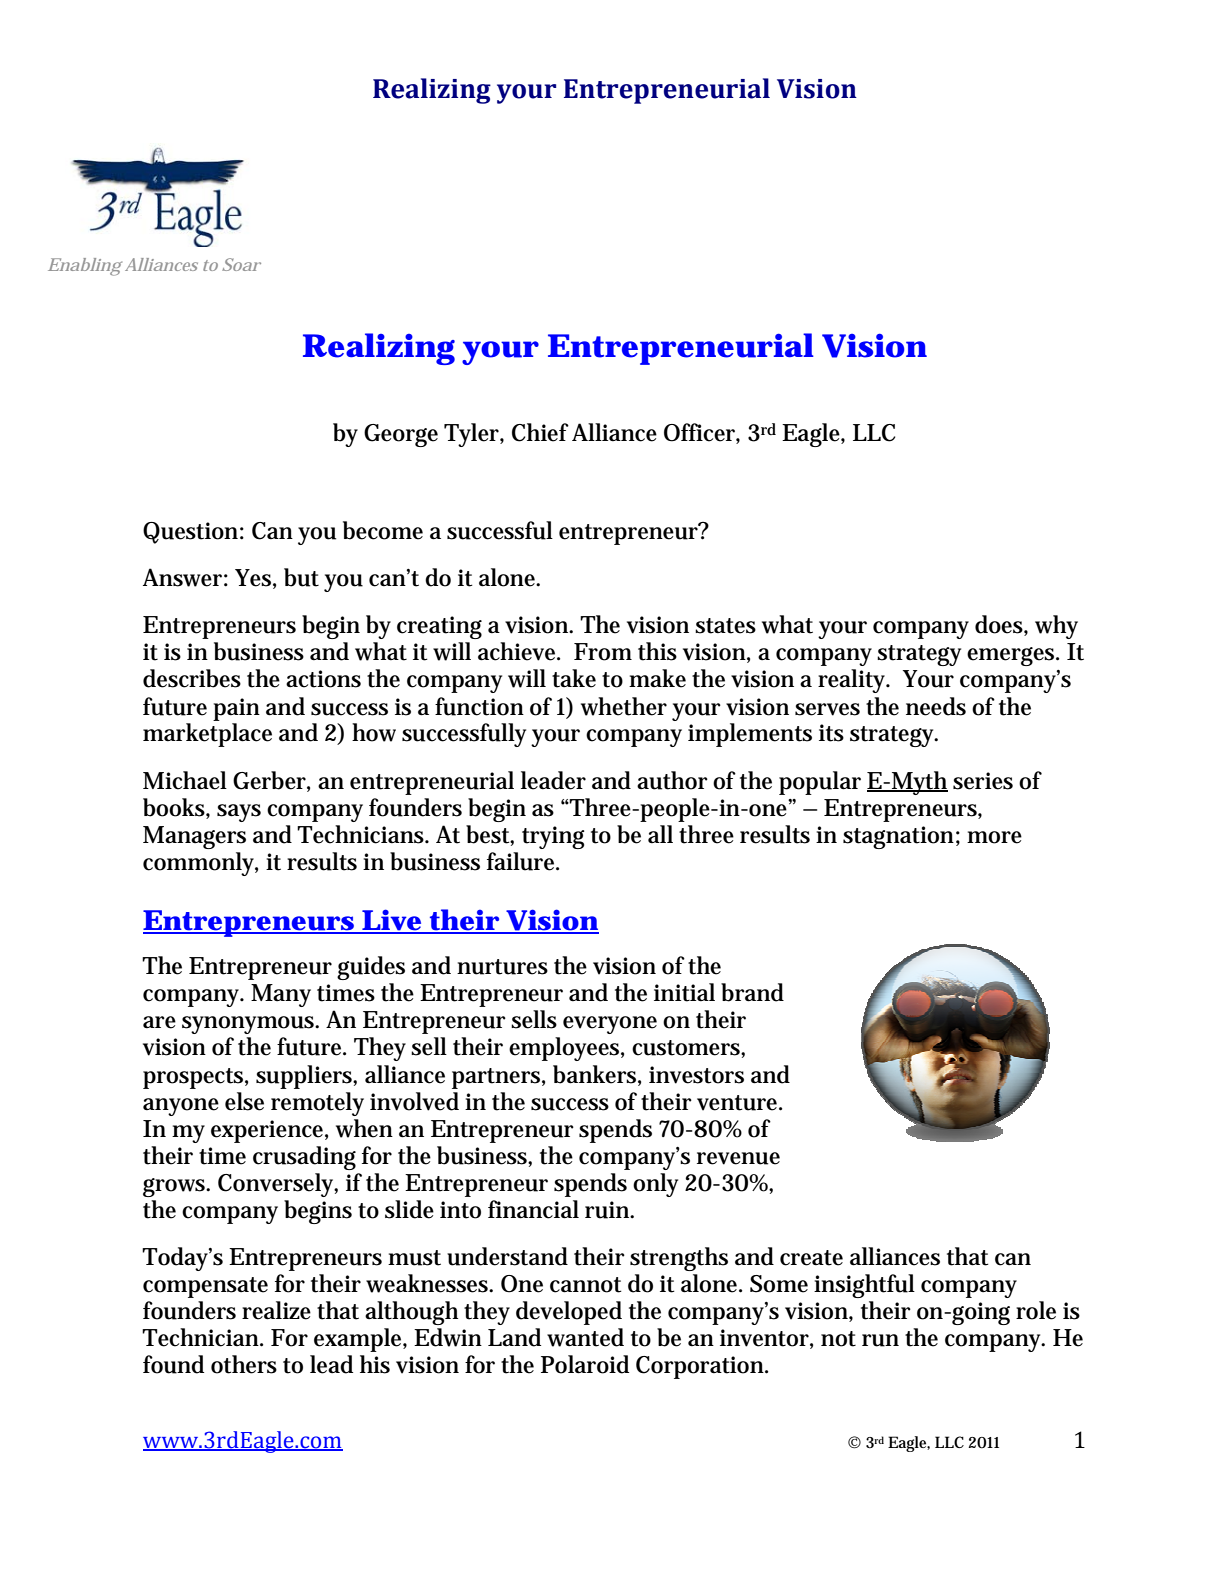 The image size is (1215, 1573). Describe the element at coordinates (241, 264) in the screenshot. I see `Soar` at that location.
